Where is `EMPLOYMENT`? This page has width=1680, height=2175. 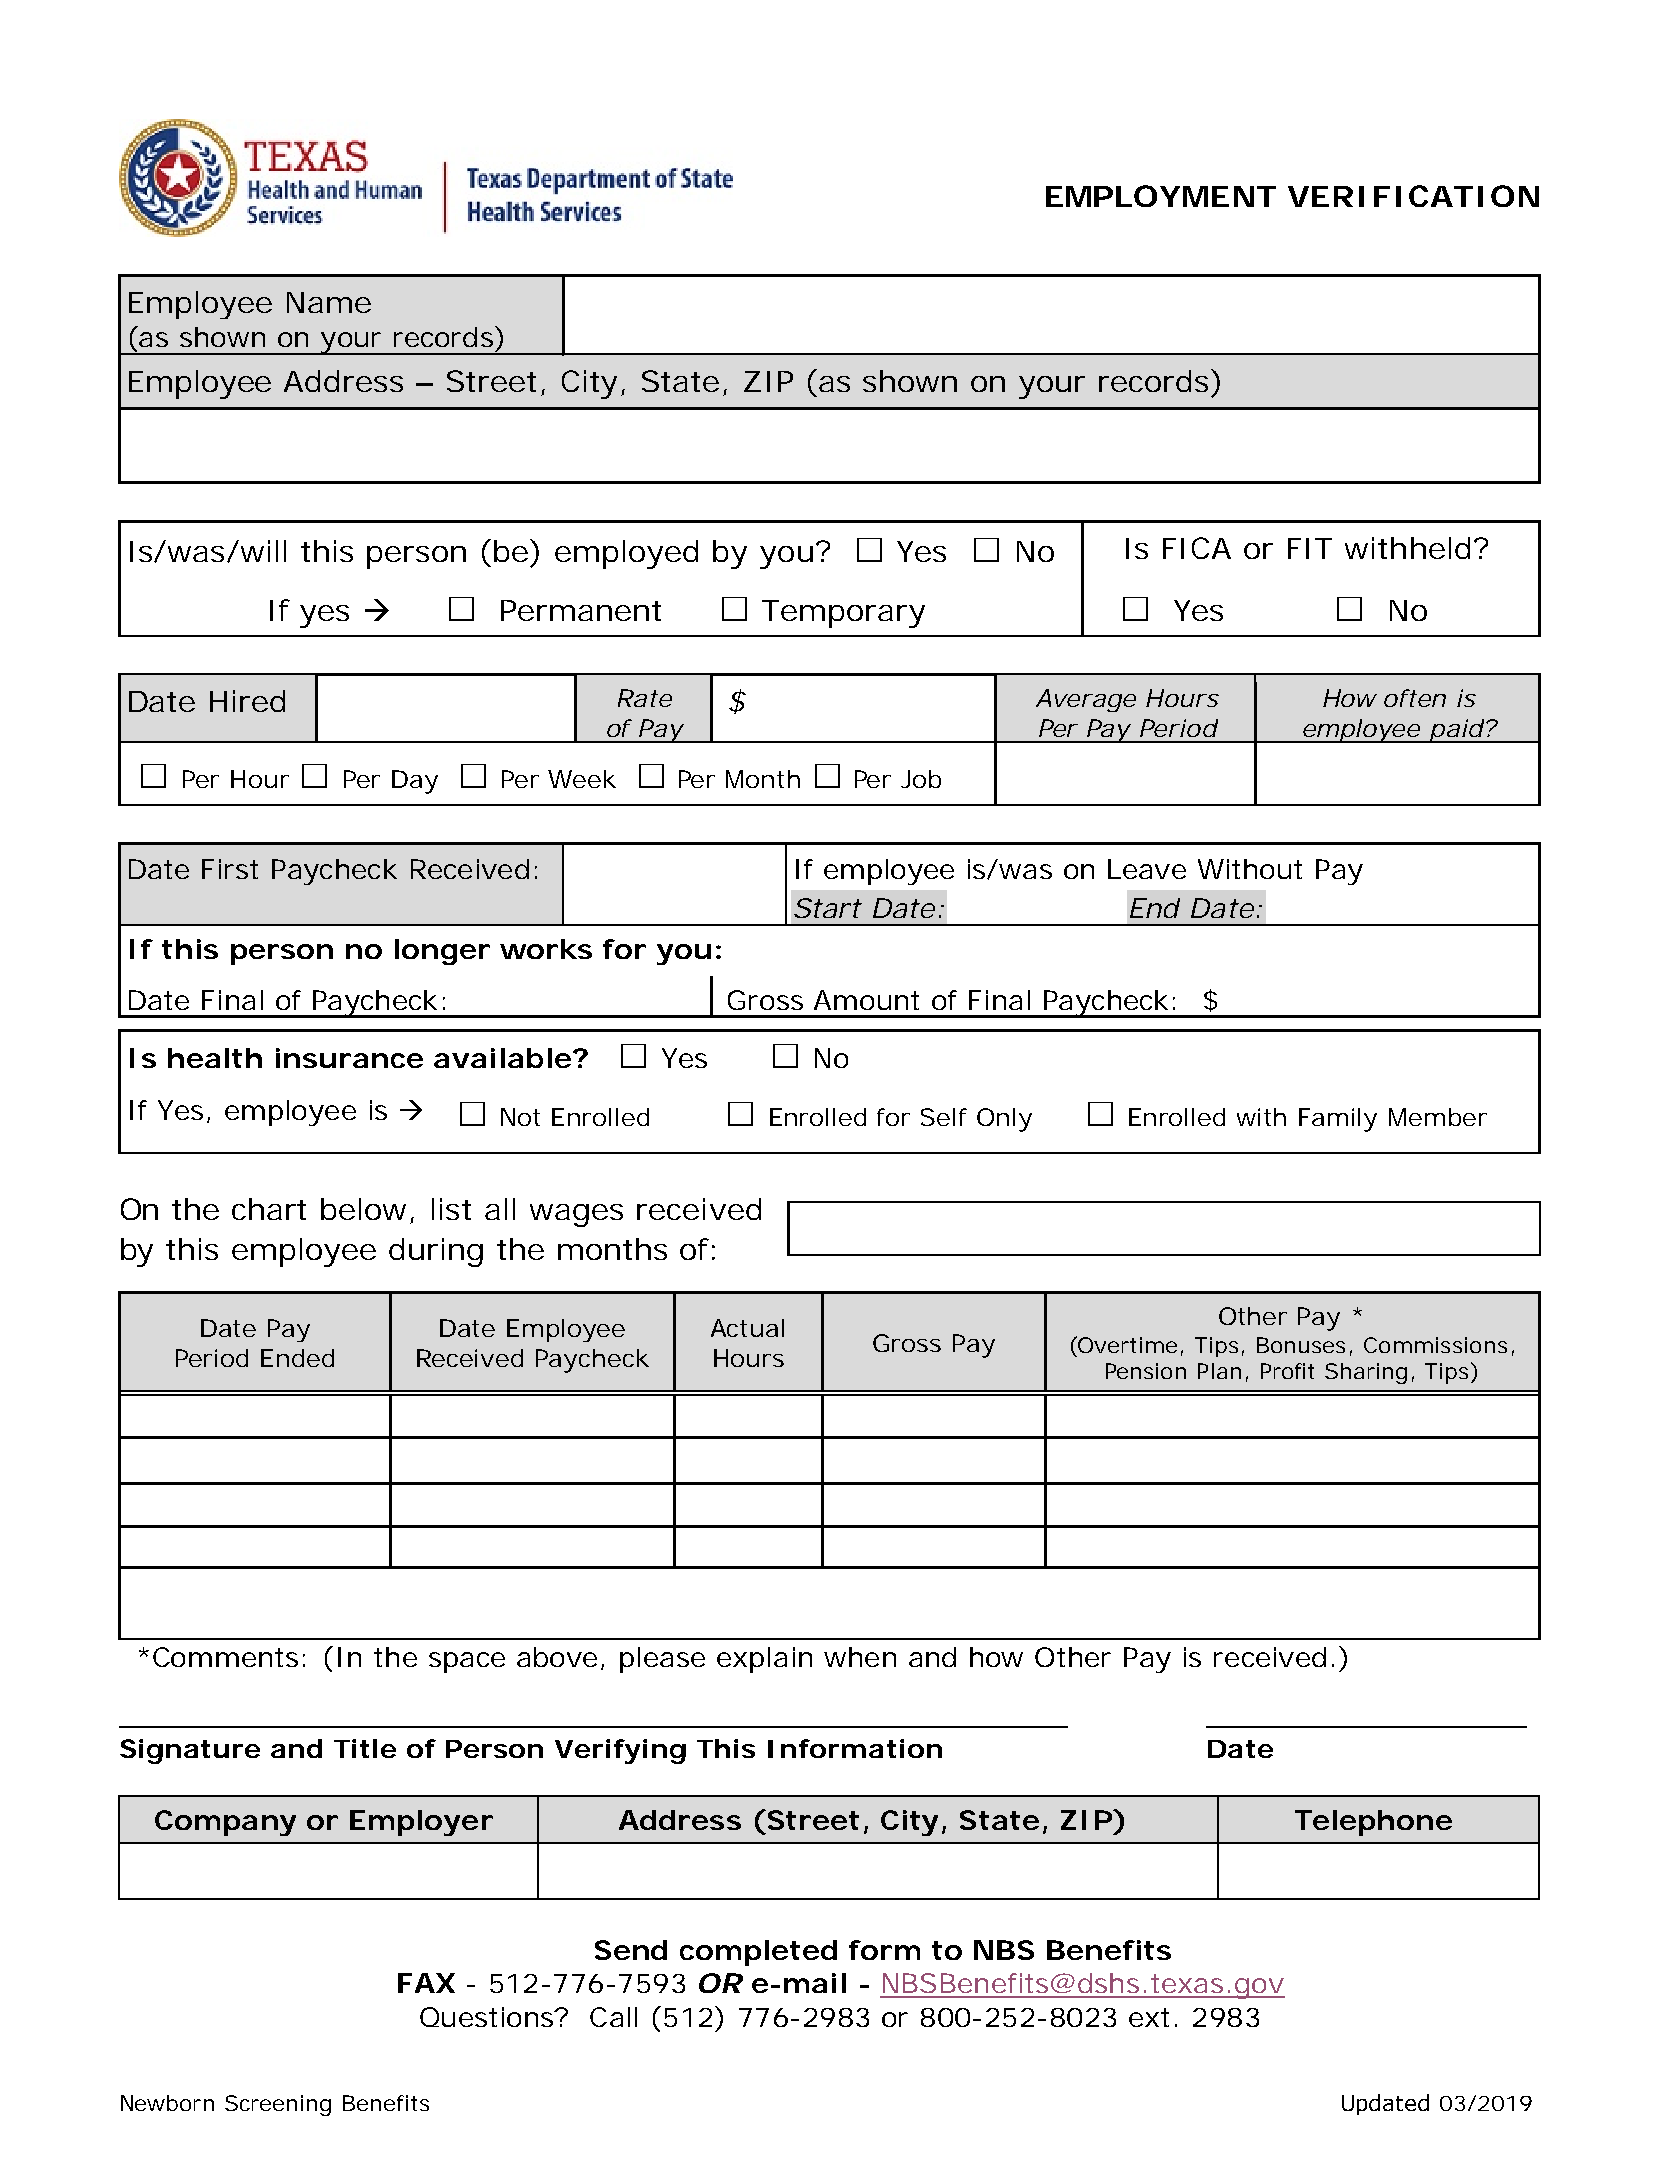
EMPLOYMENT is located at coordinates (1159, 196).
